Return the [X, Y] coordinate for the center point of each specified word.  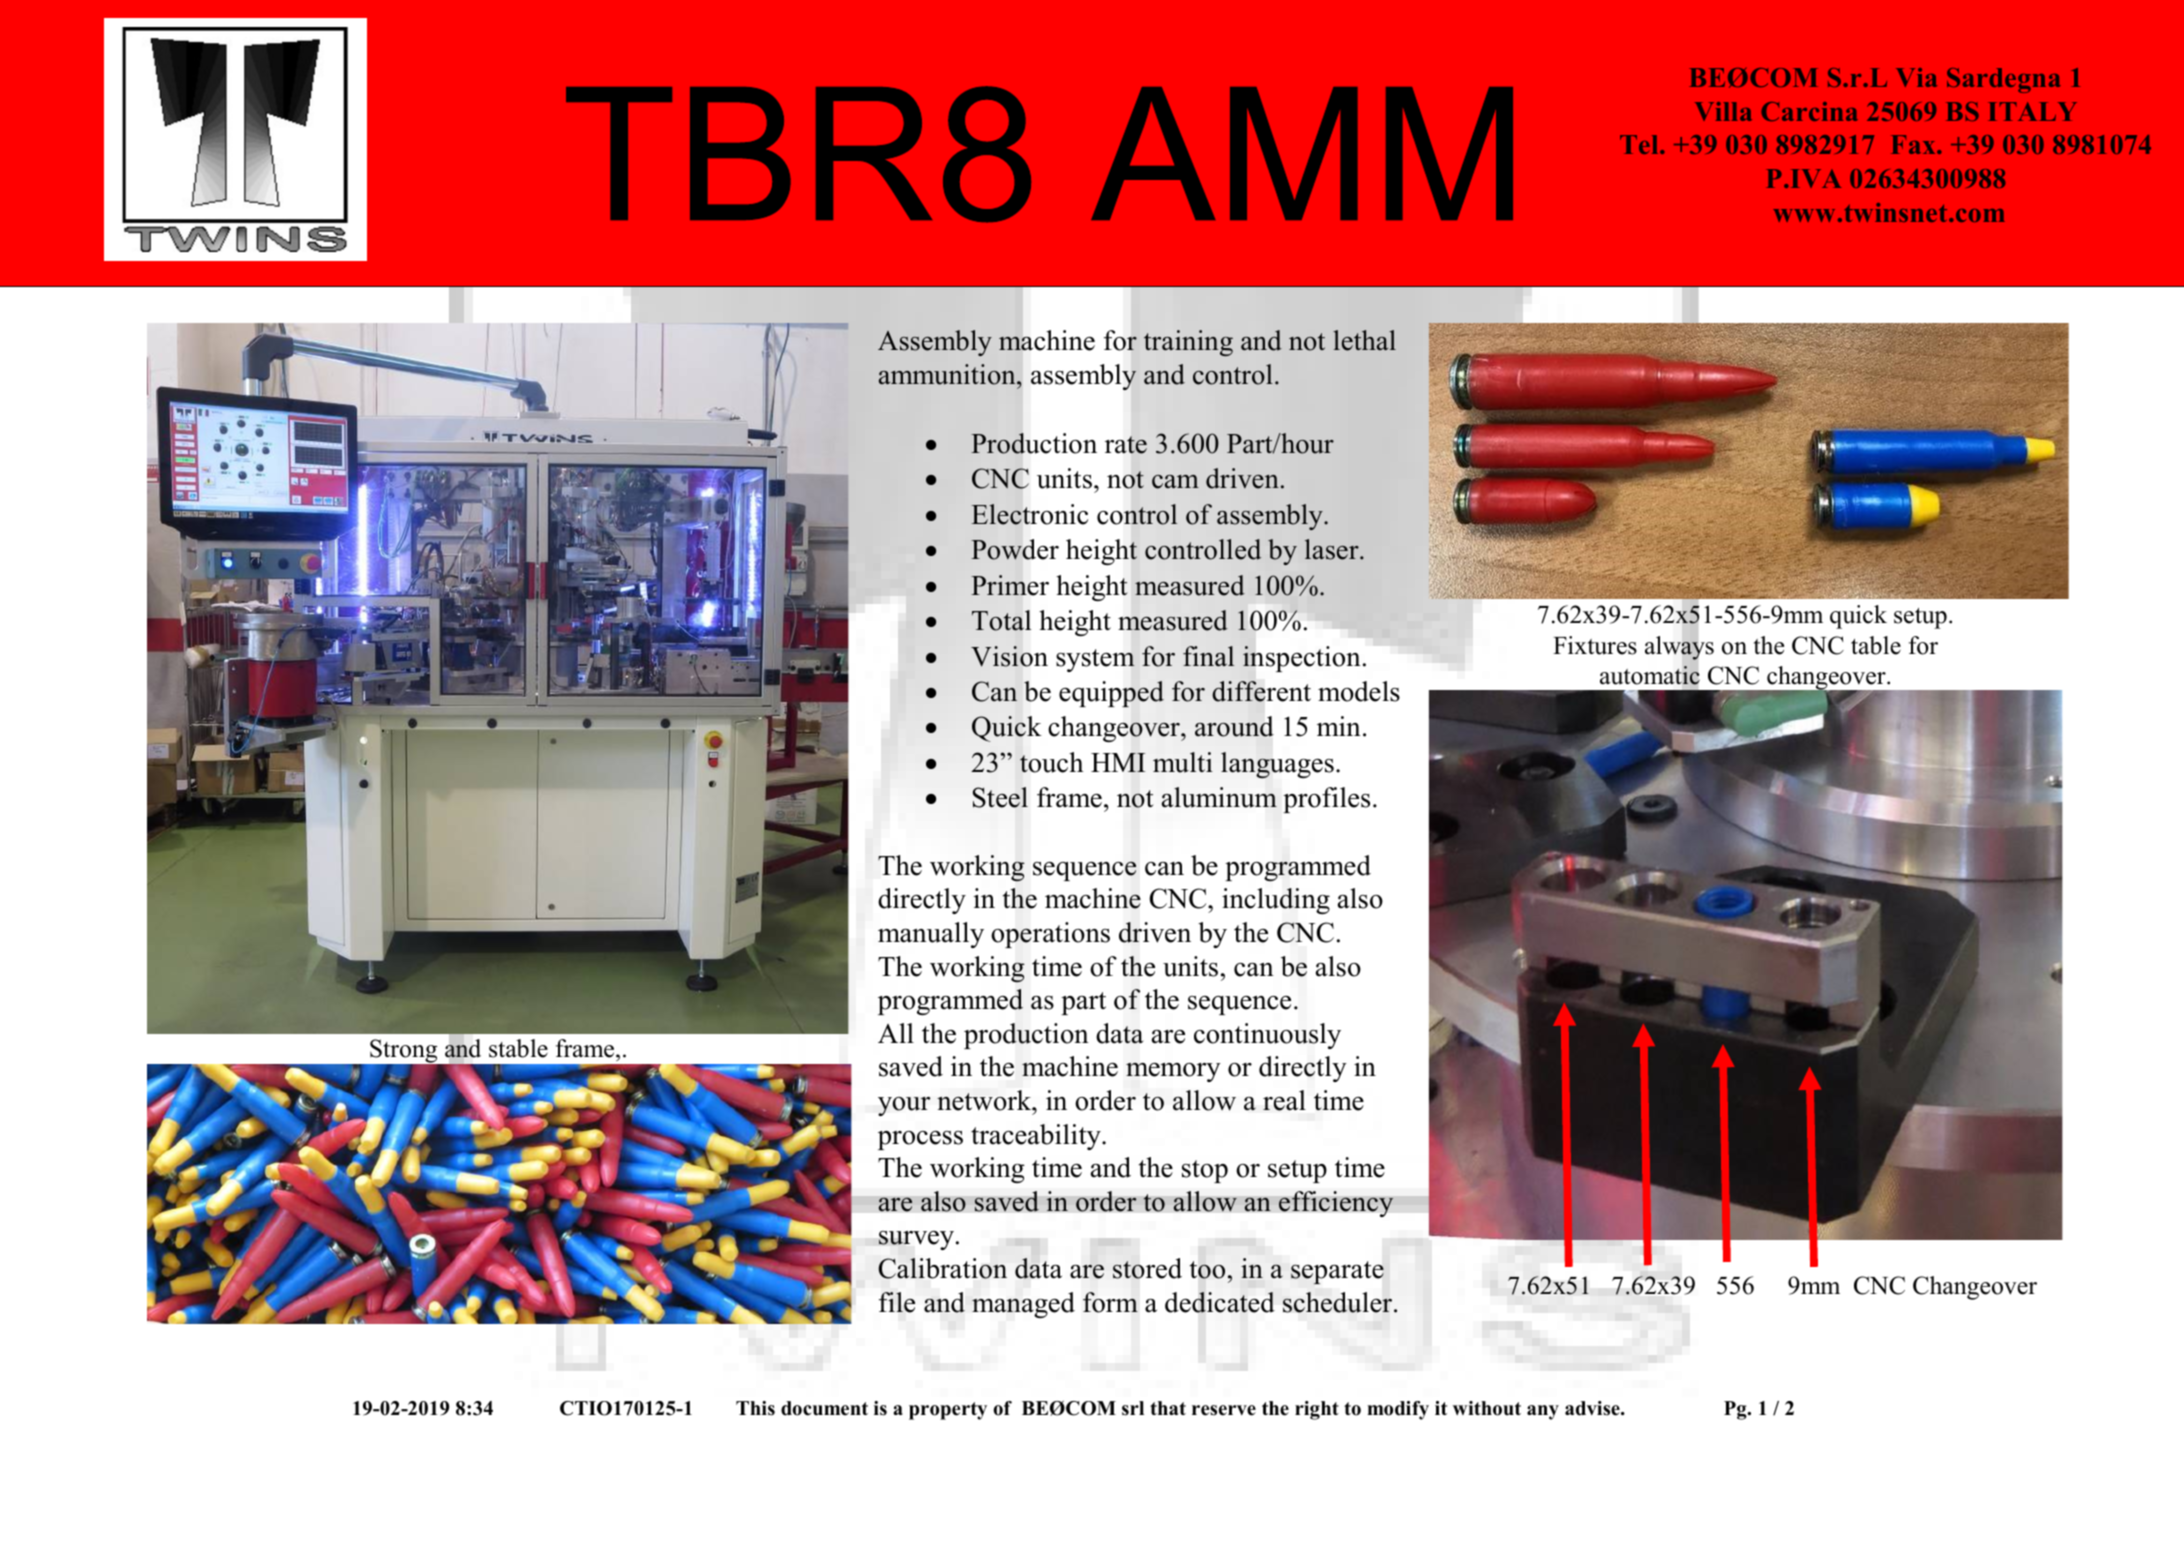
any [1543, 1412]
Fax [1914, 144]
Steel [1000, 797]
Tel [1640, 144]
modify [1398, 1410]
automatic [1650, 676]
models [1359, 691]
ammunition [948, 374]
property [948, 1411]
